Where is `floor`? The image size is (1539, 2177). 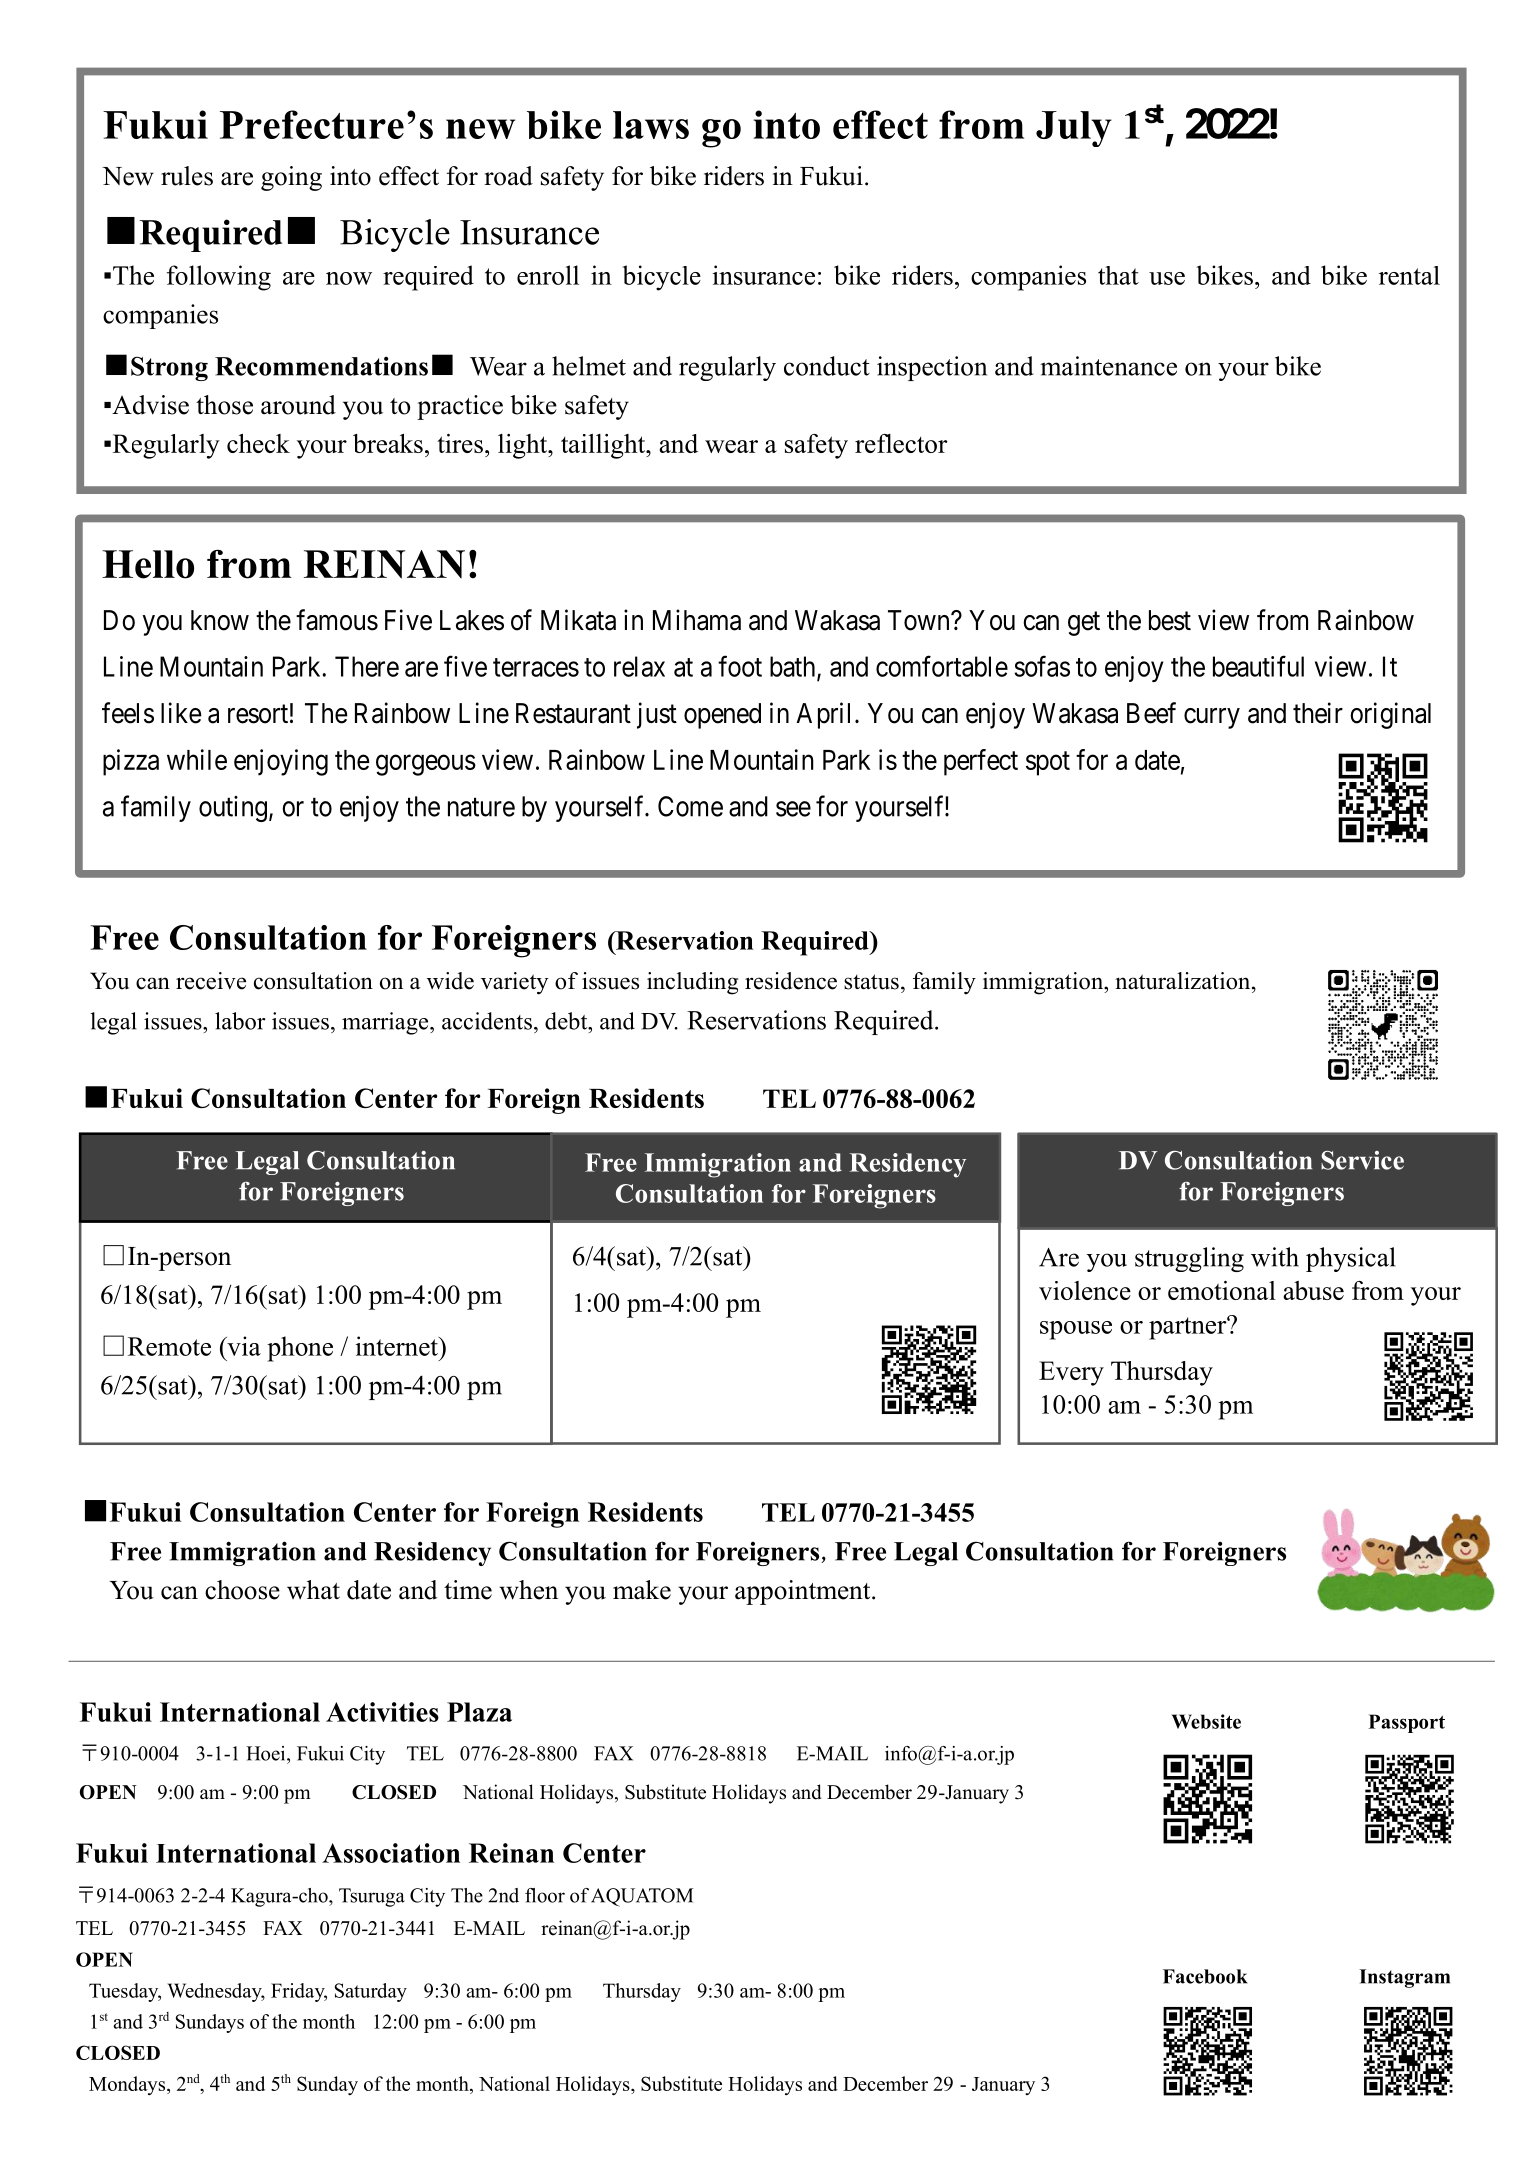
floor is located at coordinates (545, 1895).
